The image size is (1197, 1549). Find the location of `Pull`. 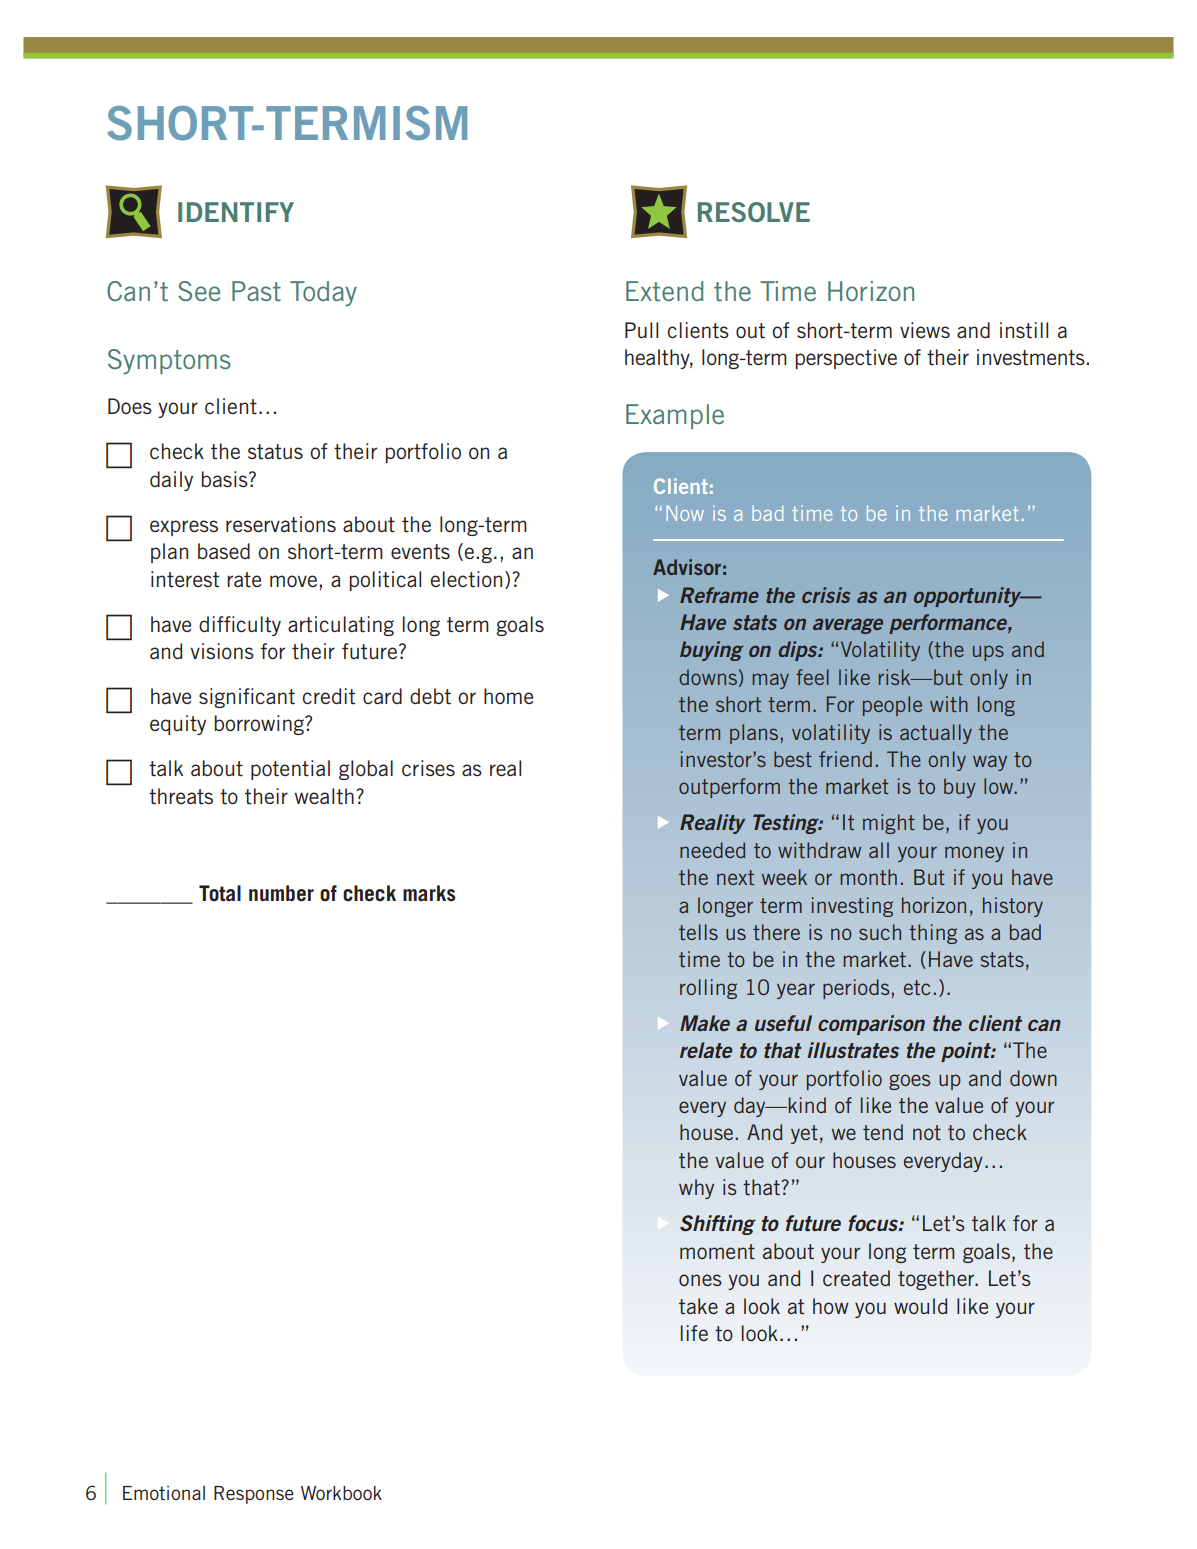

Pull is located at coordinates (641, 330).
